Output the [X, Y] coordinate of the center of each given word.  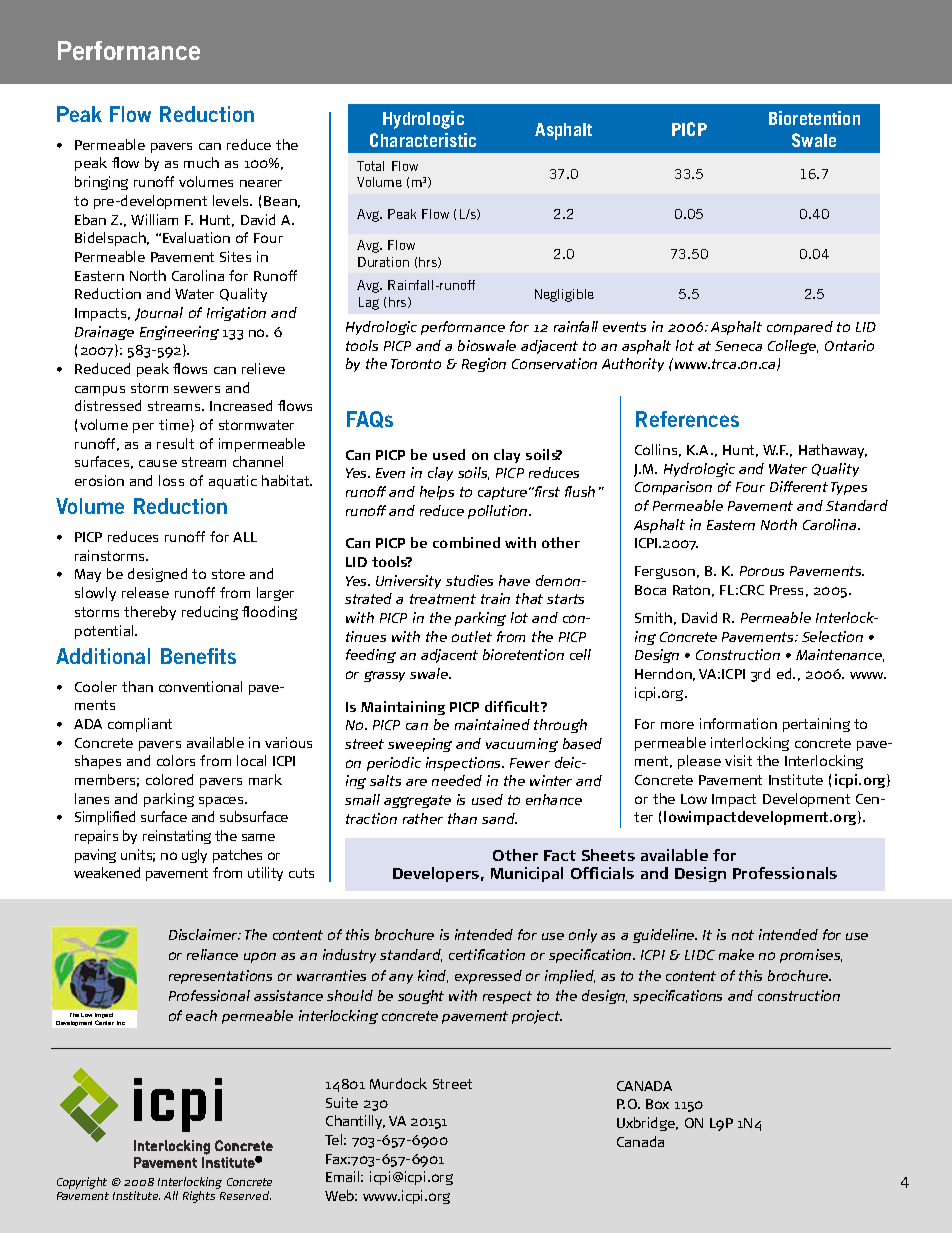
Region [484, 365]
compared [800, 328]
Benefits [198, 656]
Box [657, 1104]
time [175, 425]
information [738, 723]
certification [487, 954]
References [687, 419]
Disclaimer [204, 934]
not [743, 935]
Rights [199, 1197]
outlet [472, 636]
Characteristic [423, 140]
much [201, 162]
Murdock [398, 1083]
